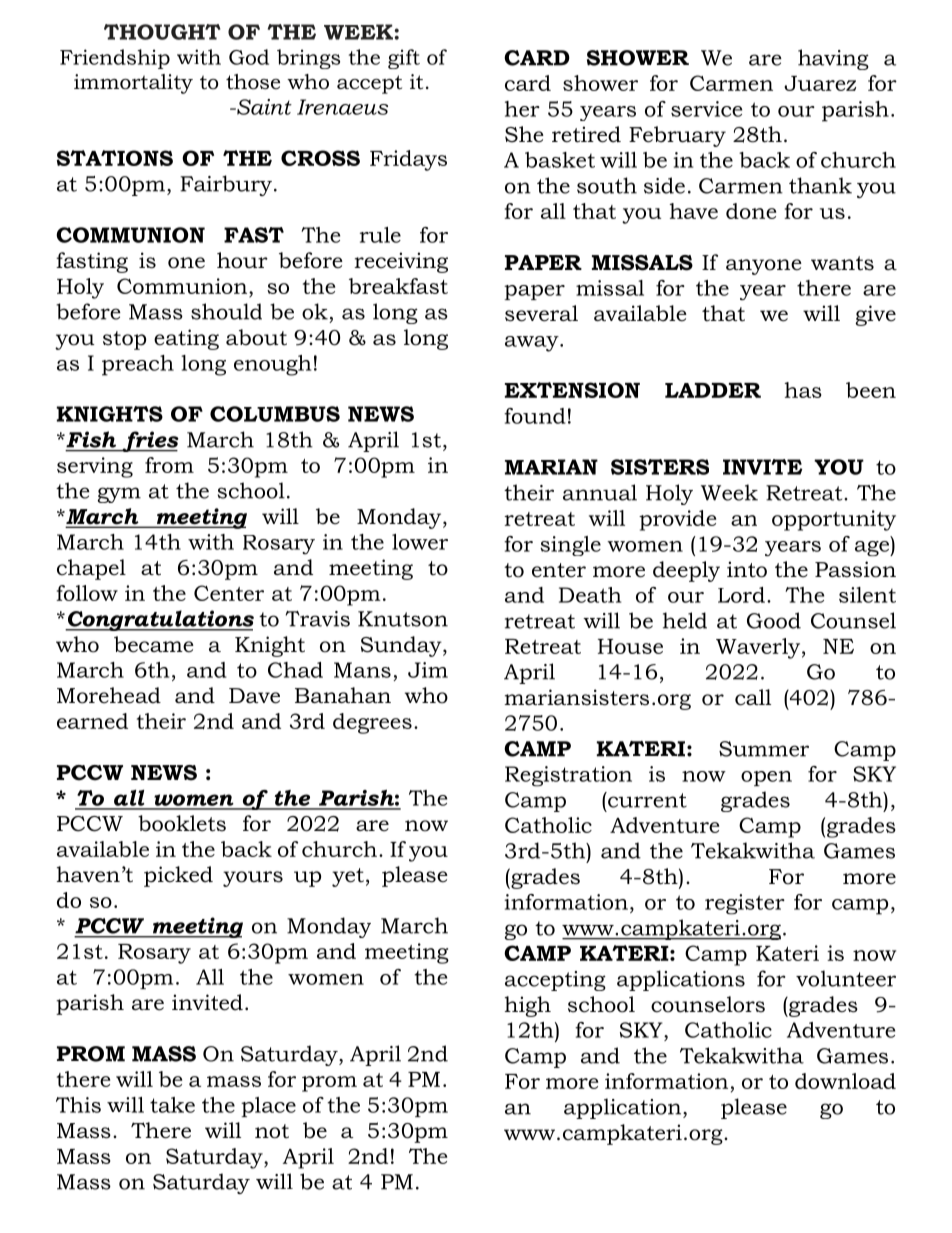 This screenshot has width=952, height=1233. What do you see at coordinates (159, 620) in the screenshot?
I see `Congratulations` at bounding box center [159, 620].
